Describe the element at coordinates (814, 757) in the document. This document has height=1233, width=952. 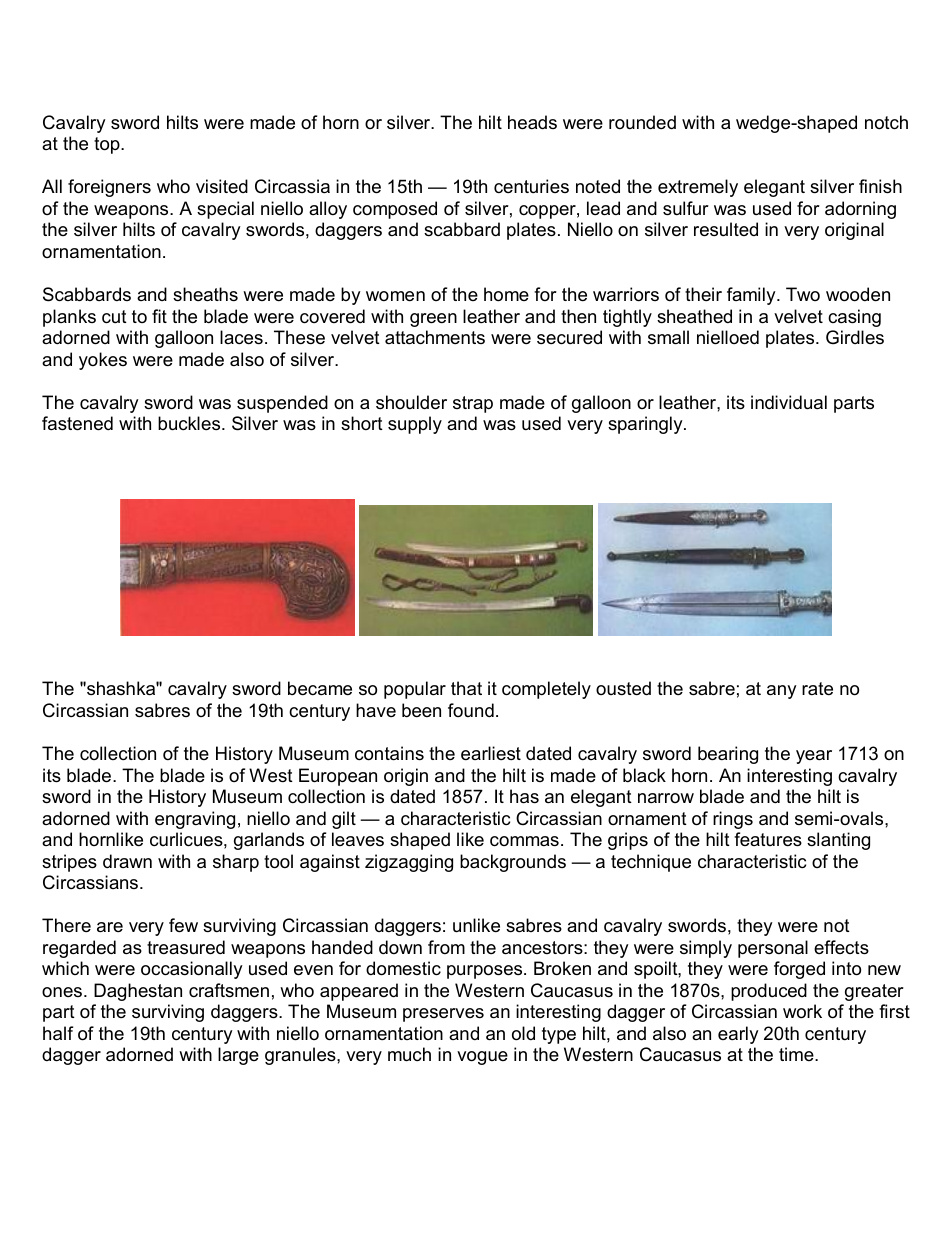
I see `year` at that location.
